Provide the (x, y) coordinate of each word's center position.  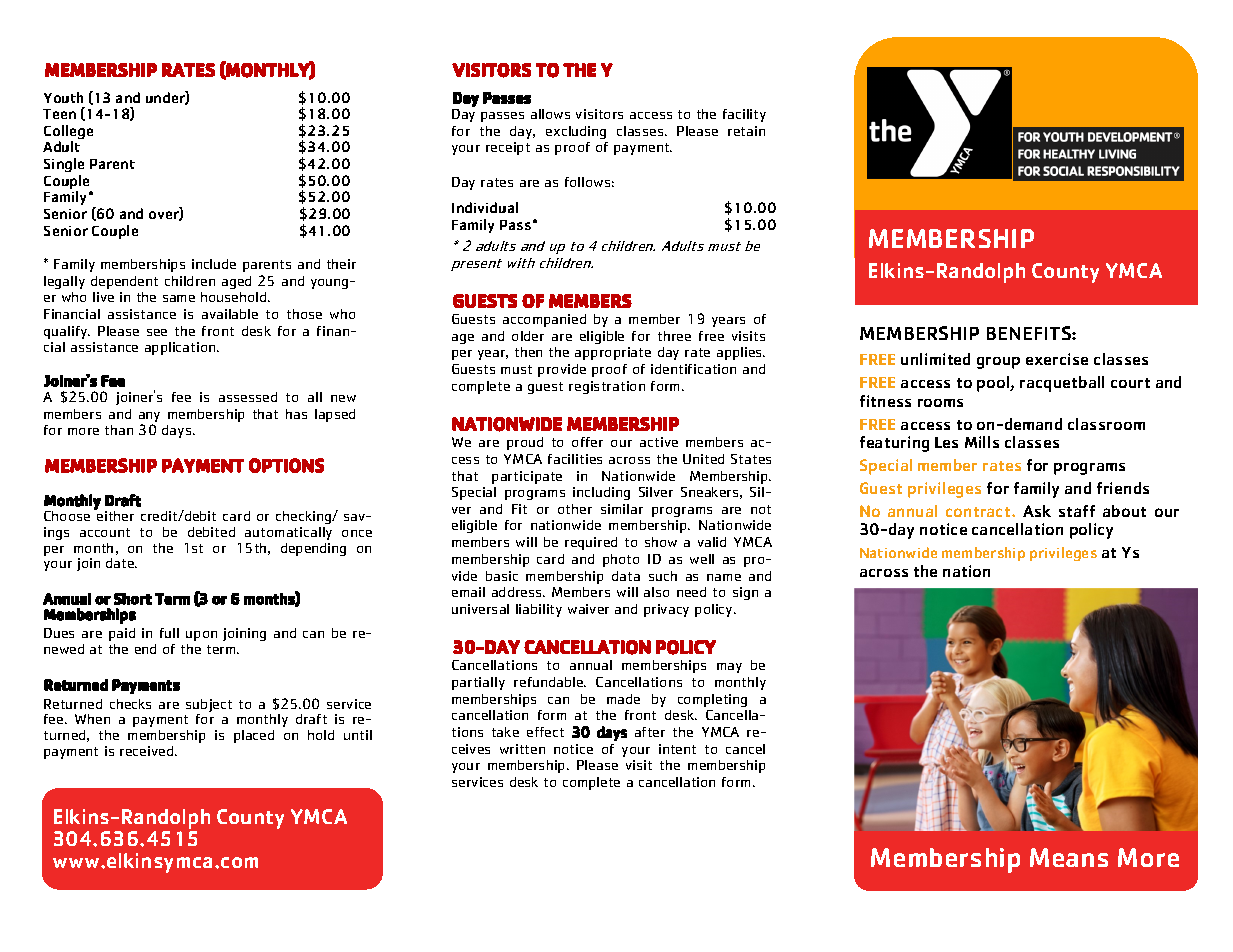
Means (1069, 857)
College (68, 133)
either (114, 515)
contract (979, 512)
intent (677, 749)
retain (746, 131)
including (601, 493)
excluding (576, 132)
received (148, 751)
